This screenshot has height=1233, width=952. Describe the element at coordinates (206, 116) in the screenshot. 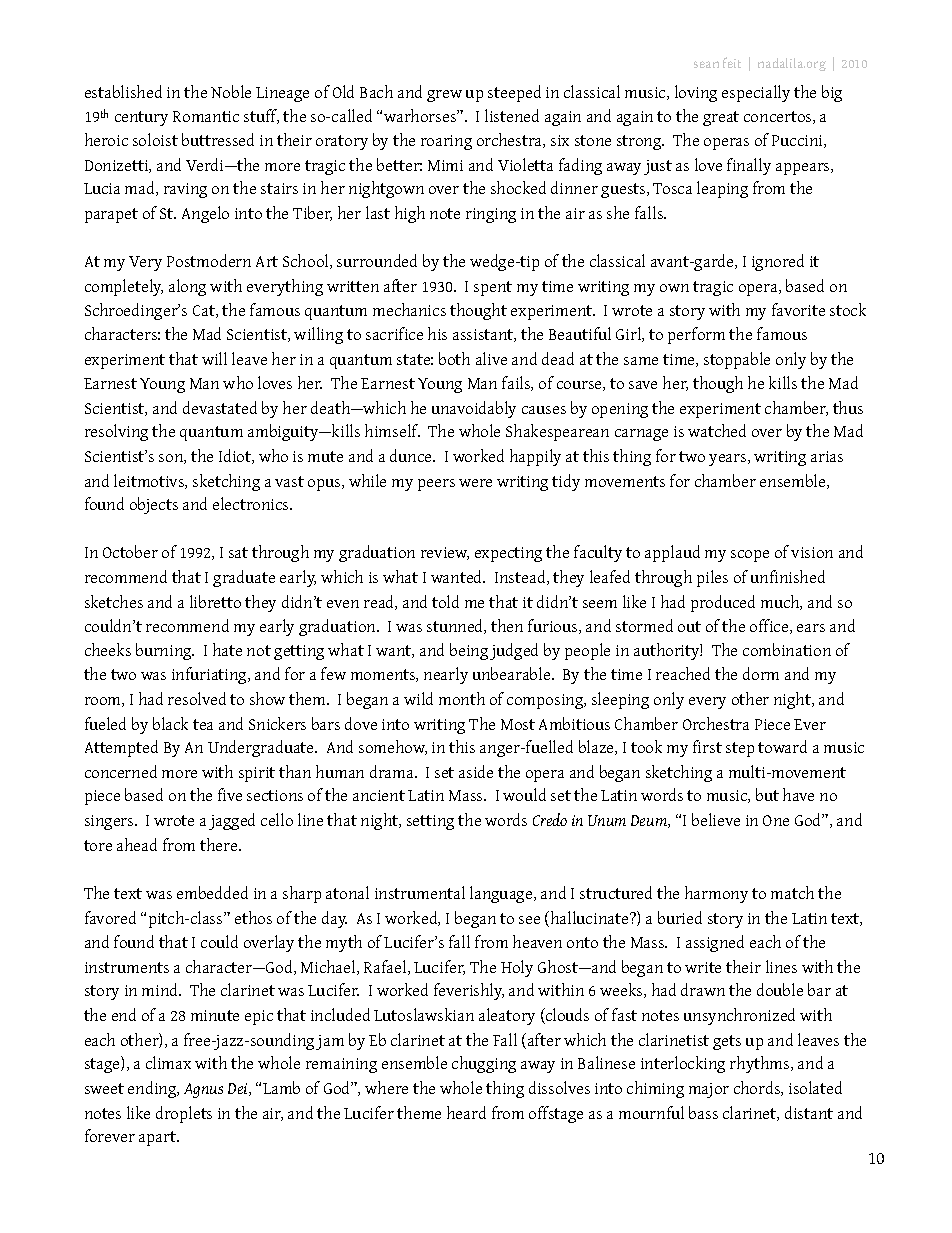

I see `Romantic` at that location.
